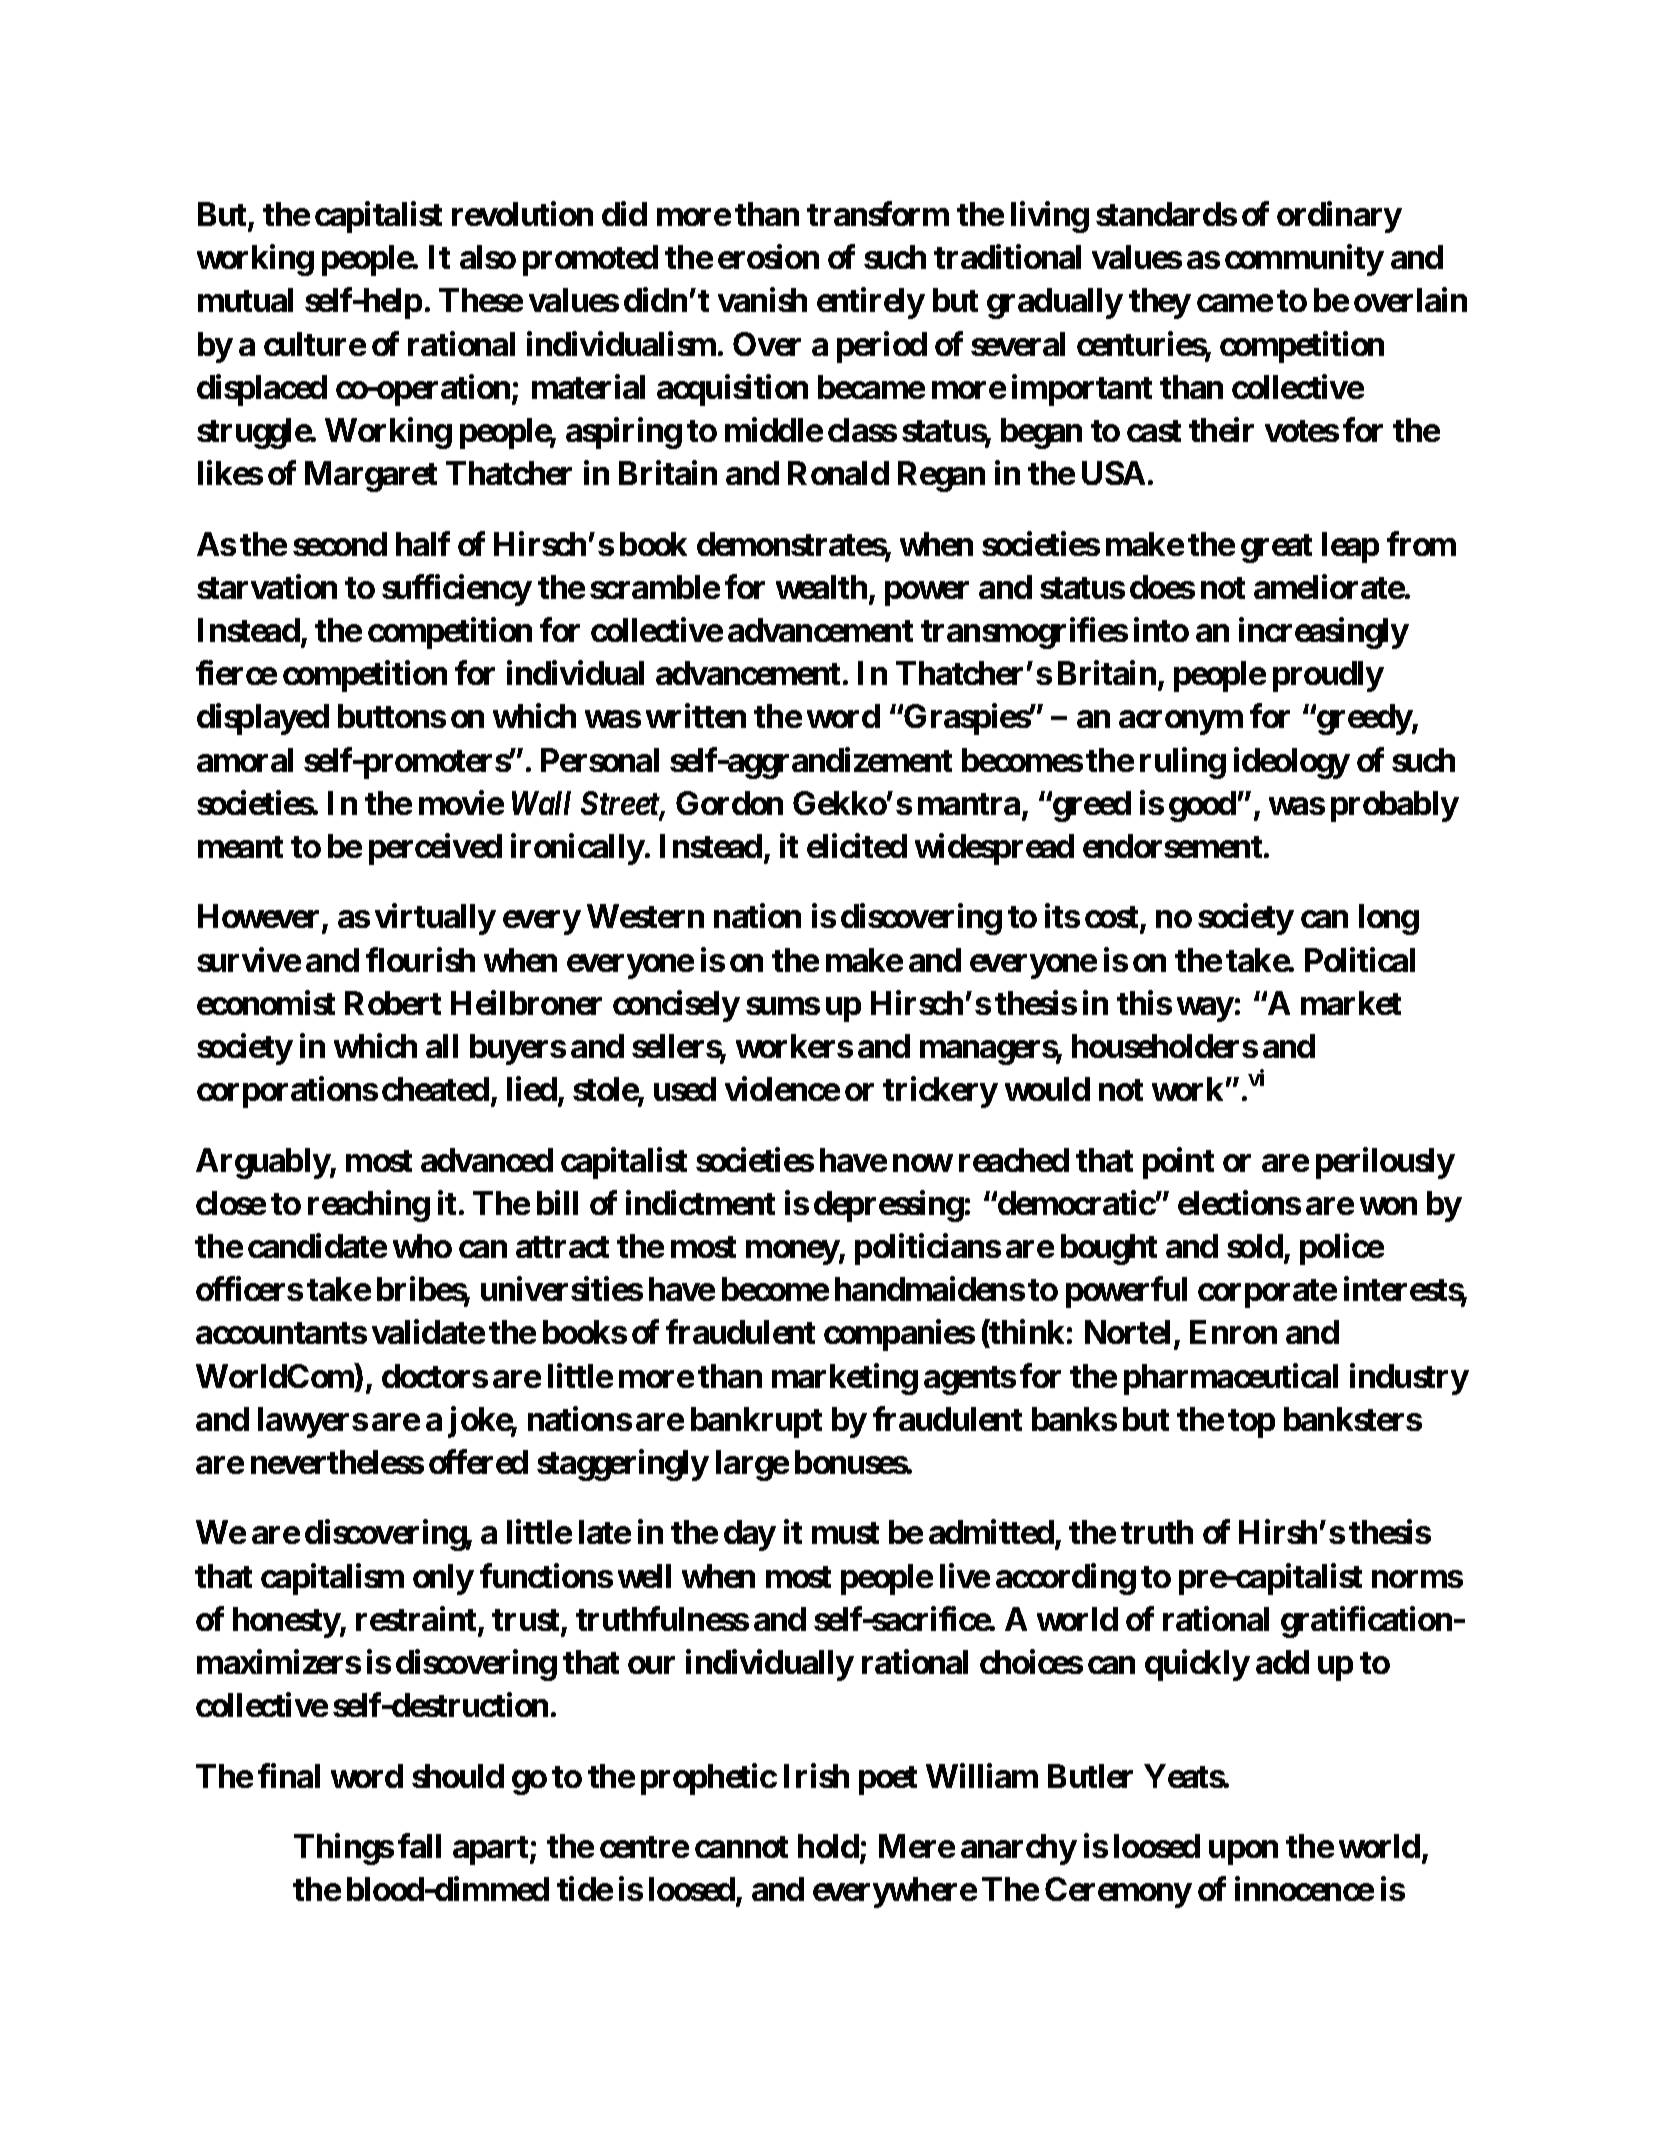 Image resolution: width=1666 pixels, height=2156 pixels. What do you see at coordinates (1251, 1423) in the screenshot?
I see `top` at bounding box center [1251, 1423].
